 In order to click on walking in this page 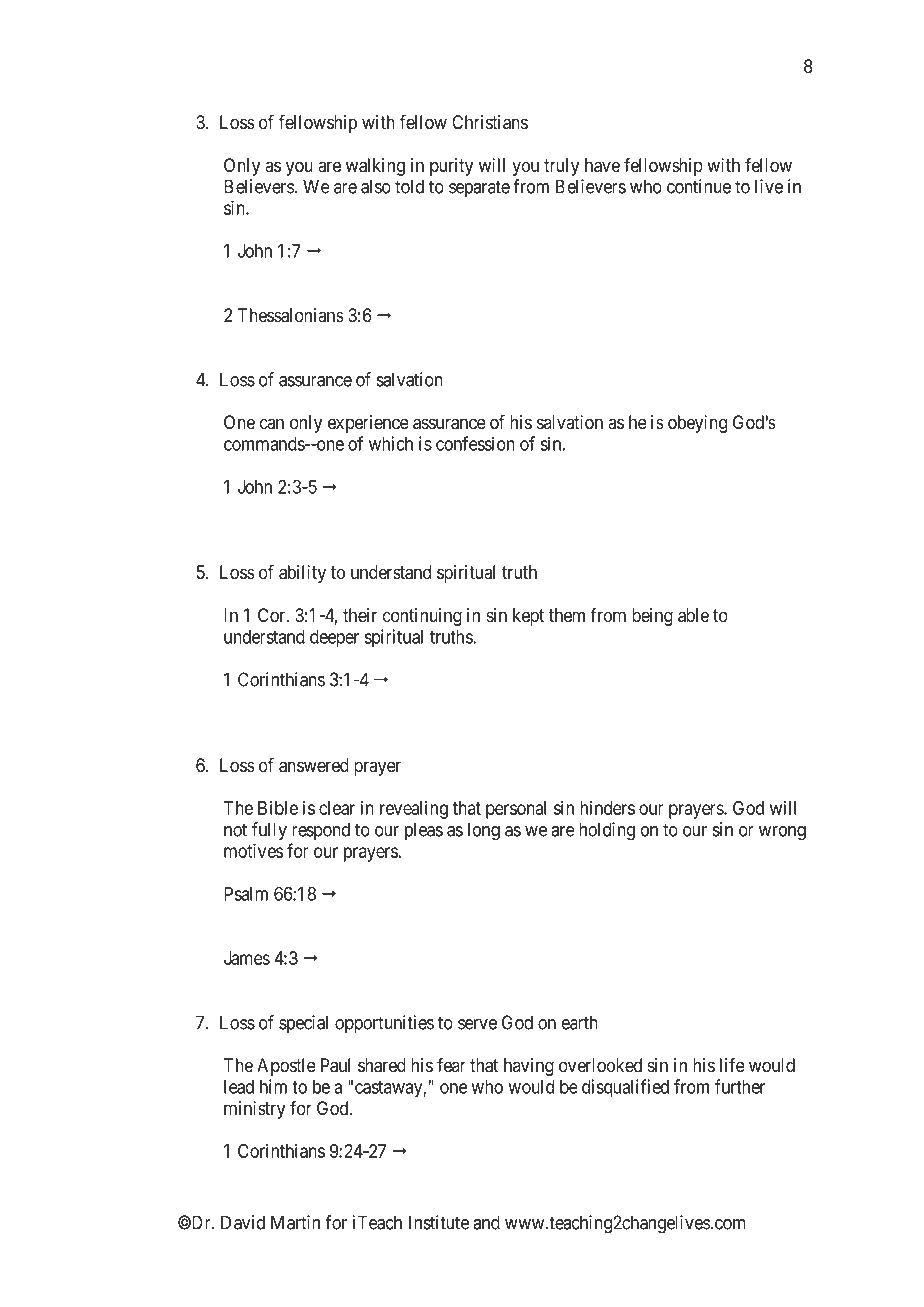, I will do `click(375, 167)`.
